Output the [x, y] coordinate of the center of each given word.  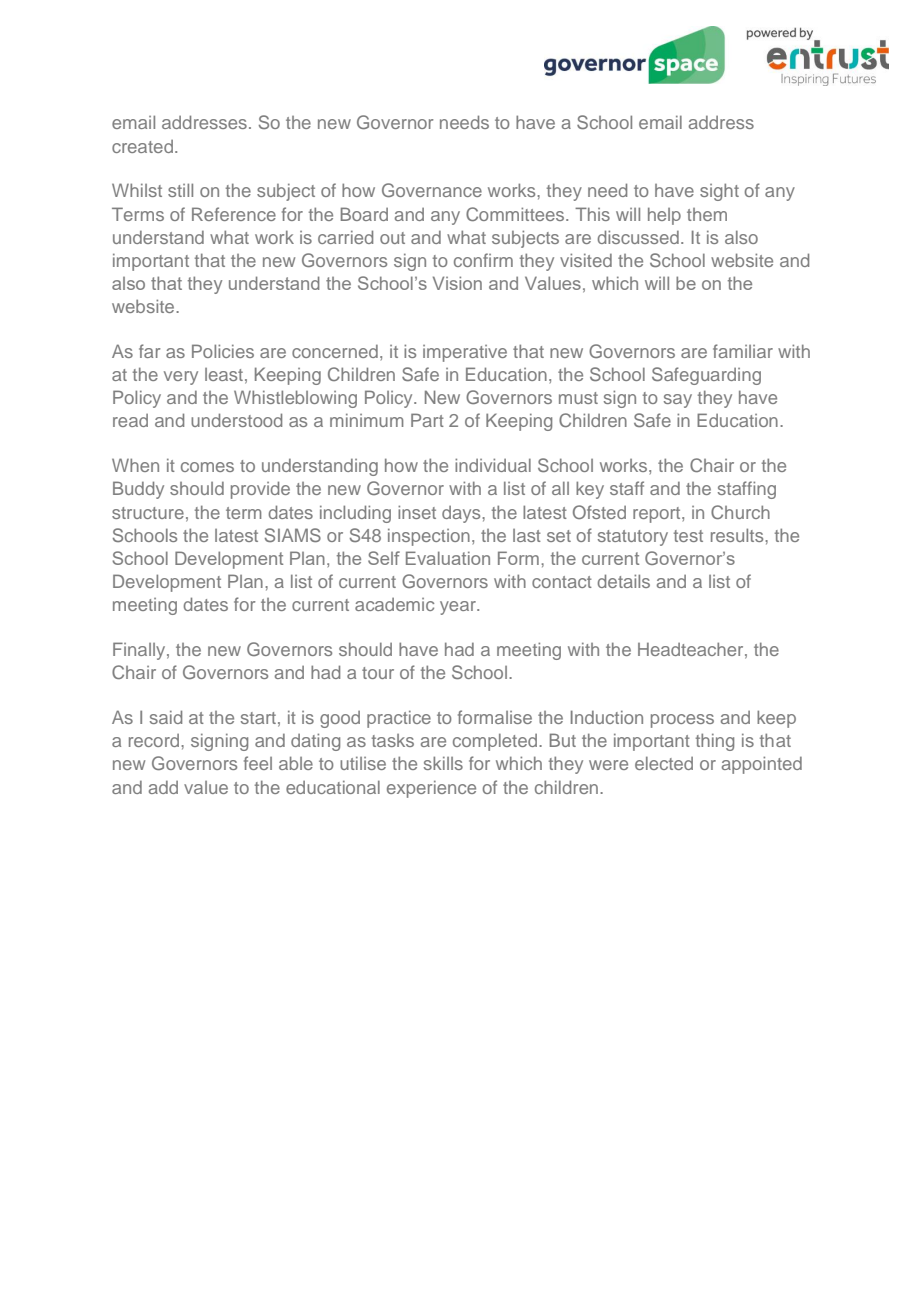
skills [443, 763]
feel [258, 763]
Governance [432, 190]
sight [719, 192]
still [180, 190]
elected [664, 763]
